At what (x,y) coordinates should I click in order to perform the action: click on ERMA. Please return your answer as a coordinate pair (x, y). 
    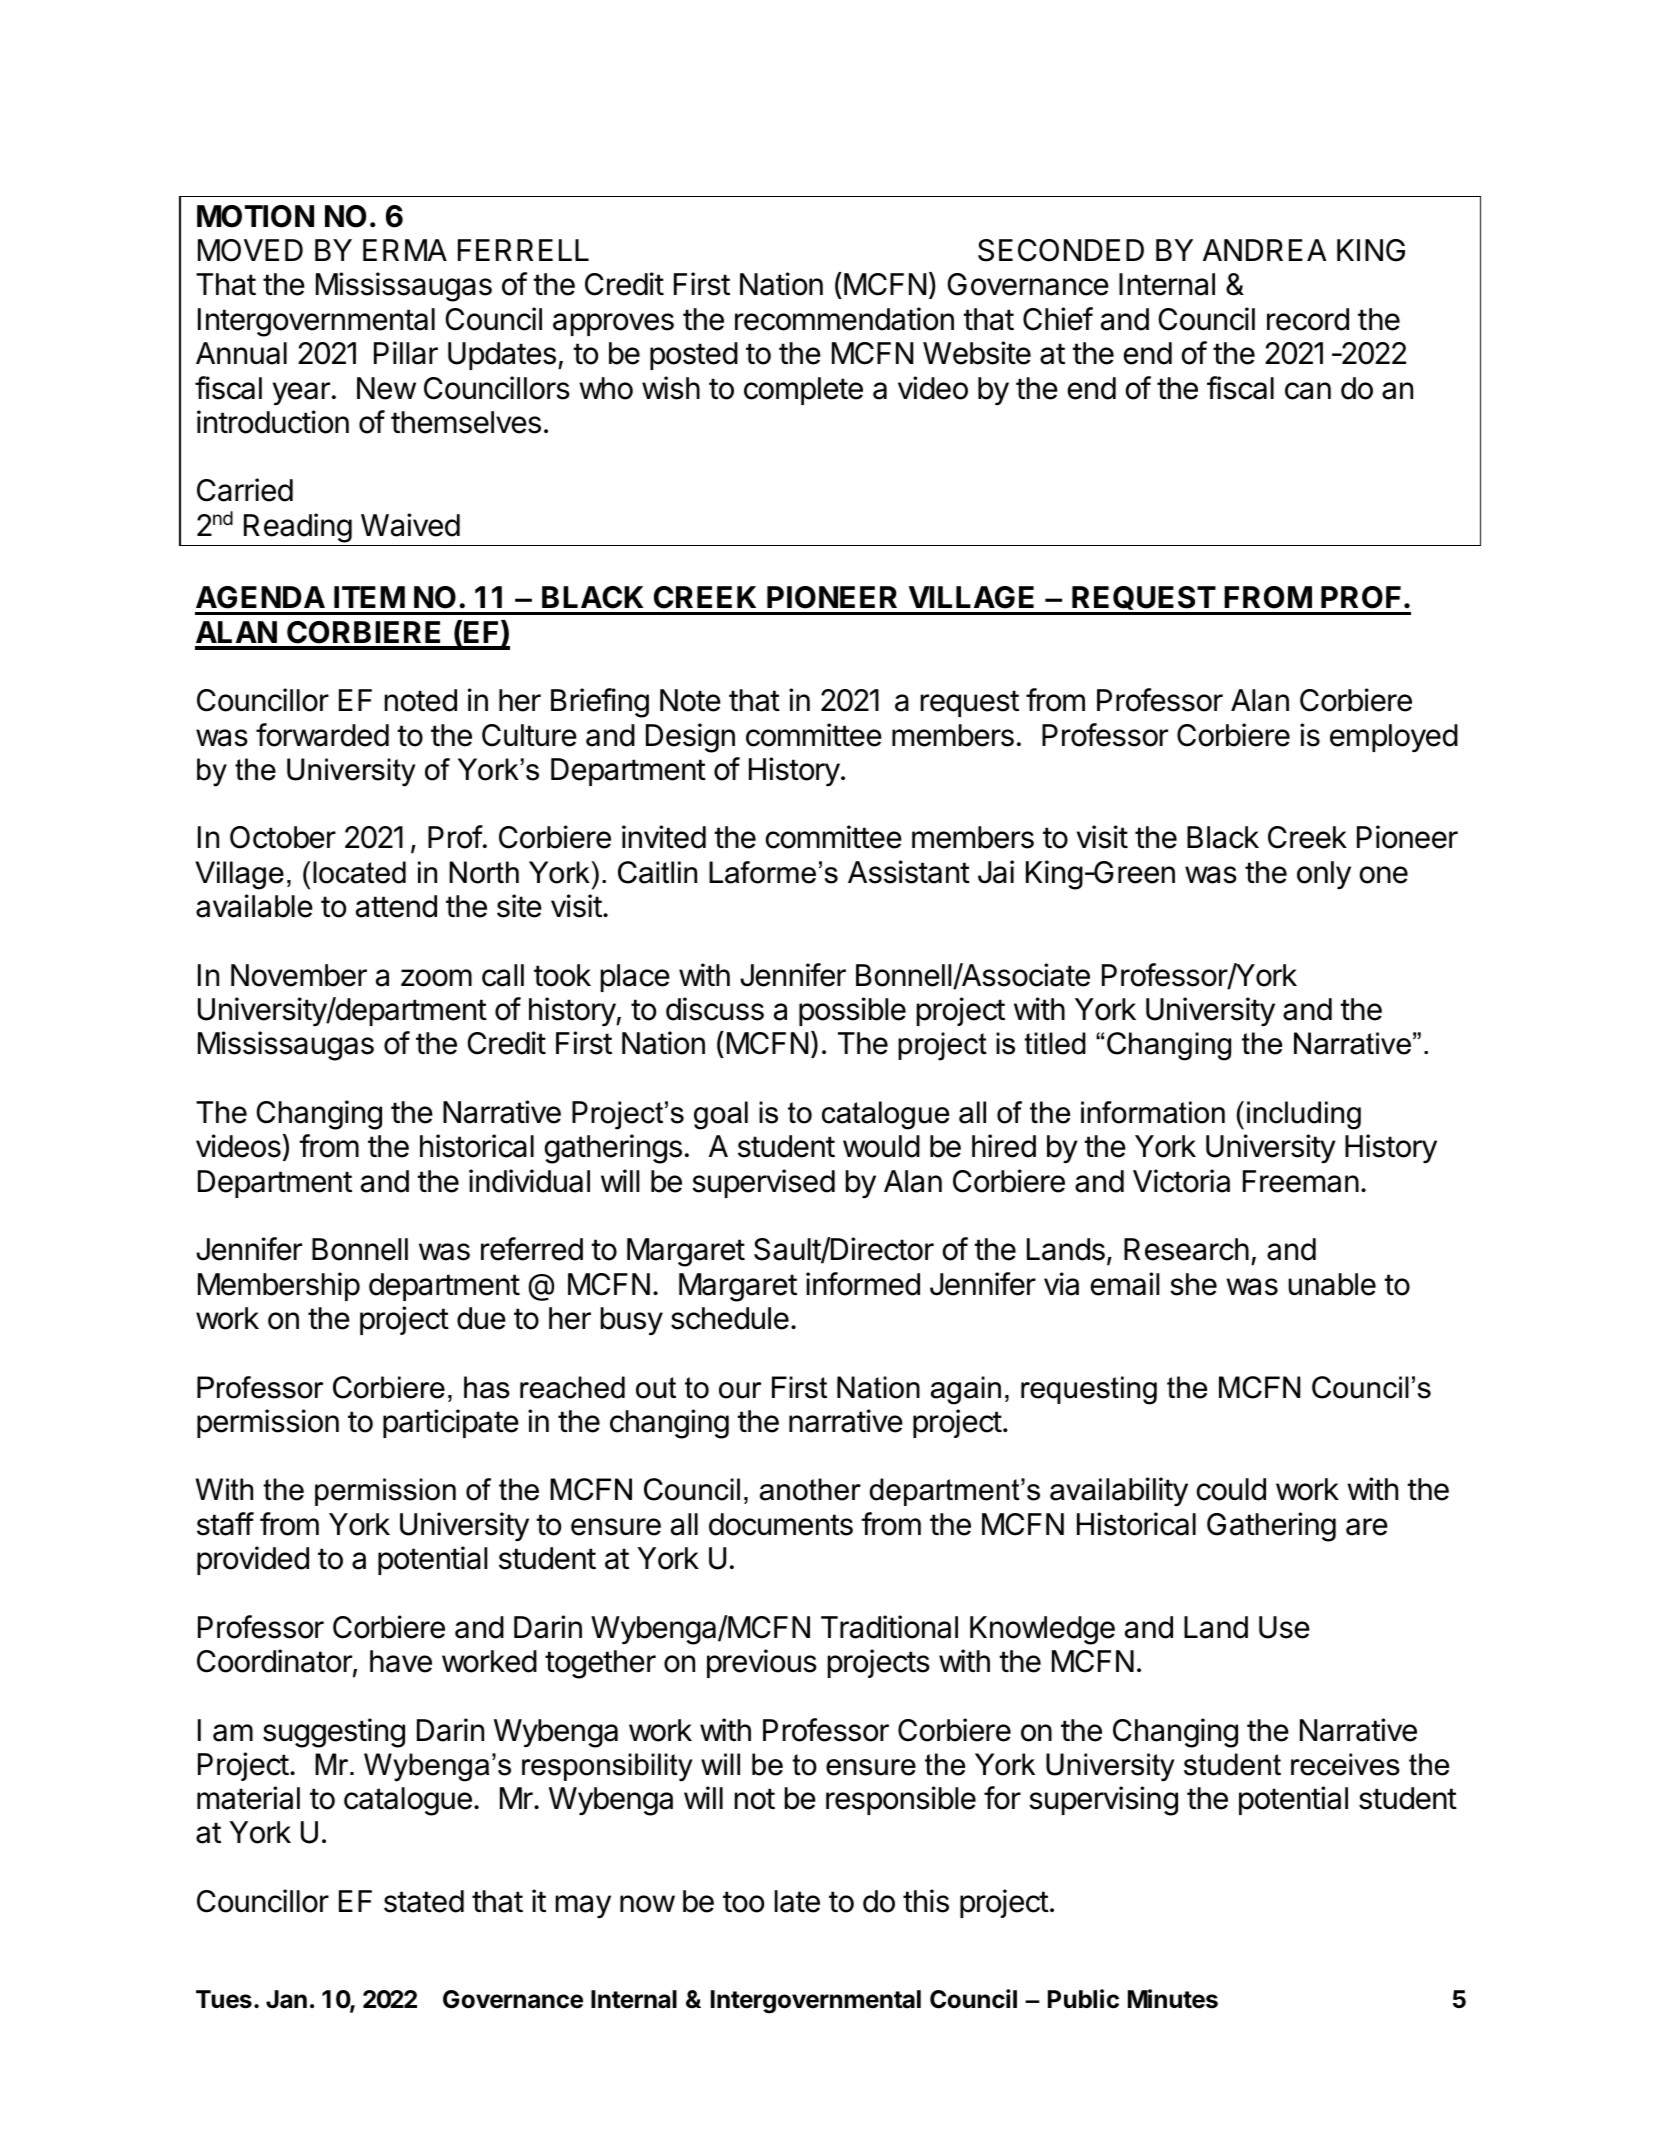
    Looking at the image, I should click on (405, 250).
